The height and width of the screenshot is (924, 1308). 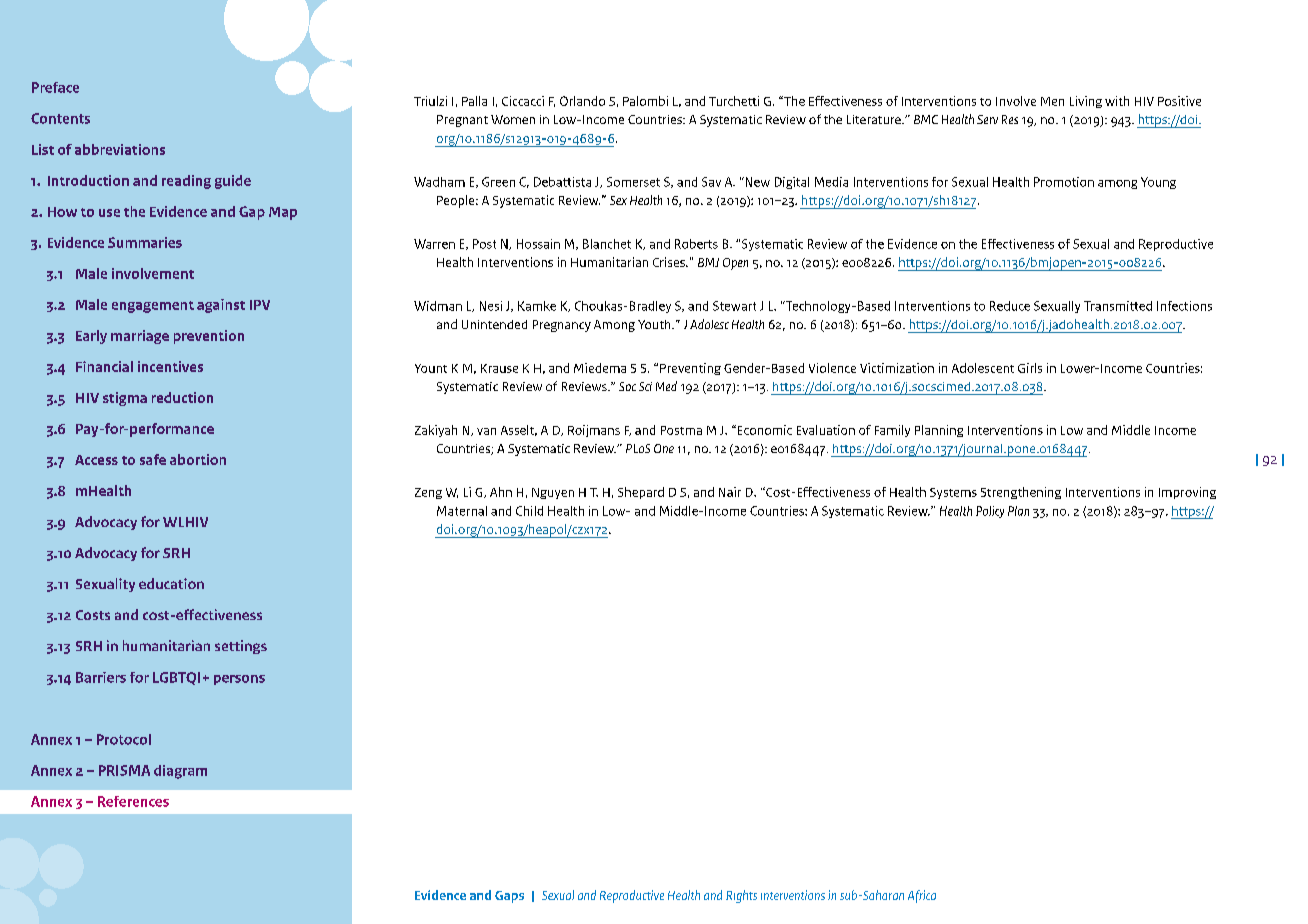 I want to click on incentives, so click(x=170, y=366).
